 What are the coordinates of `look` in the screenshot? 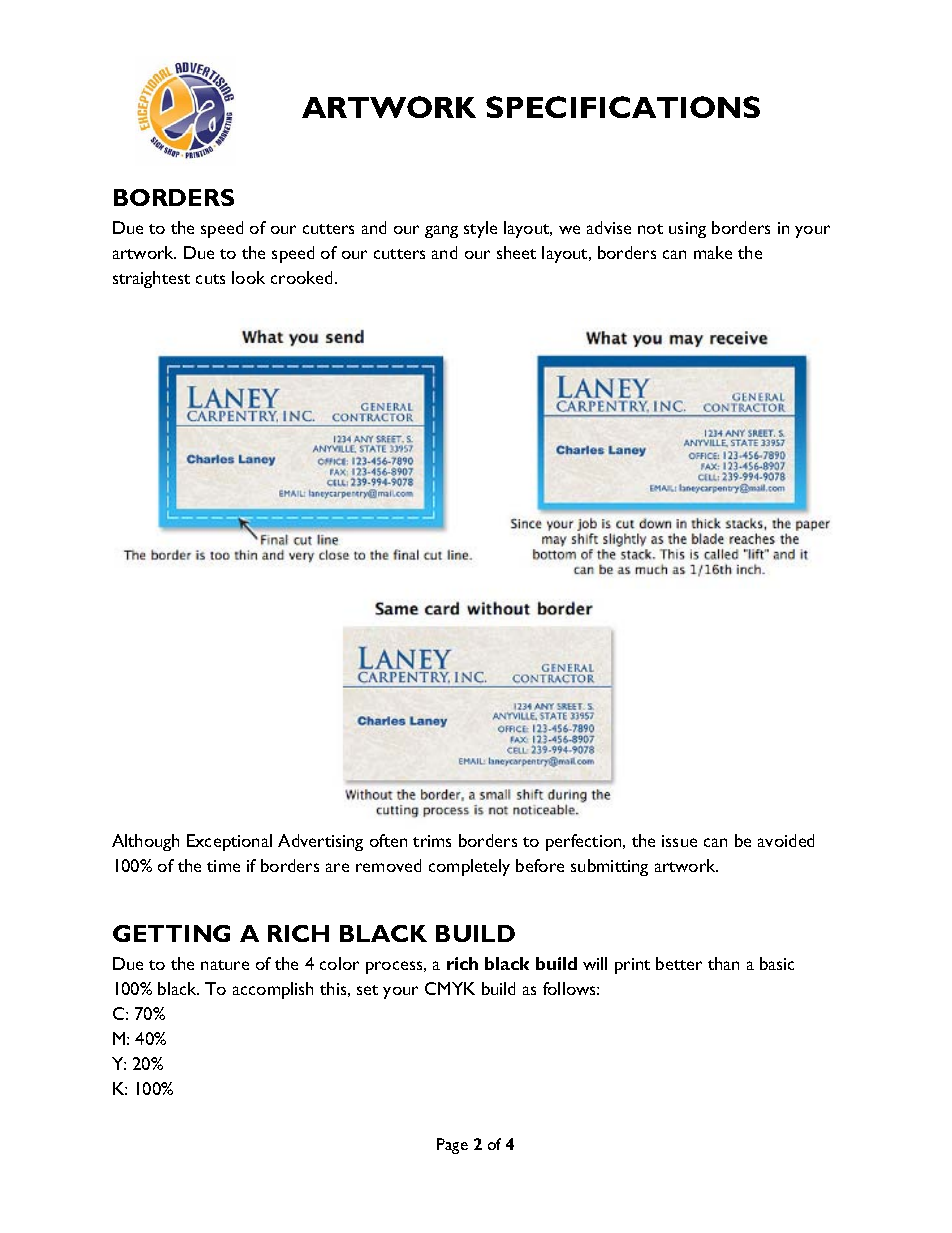 It's located at (248, 277).
